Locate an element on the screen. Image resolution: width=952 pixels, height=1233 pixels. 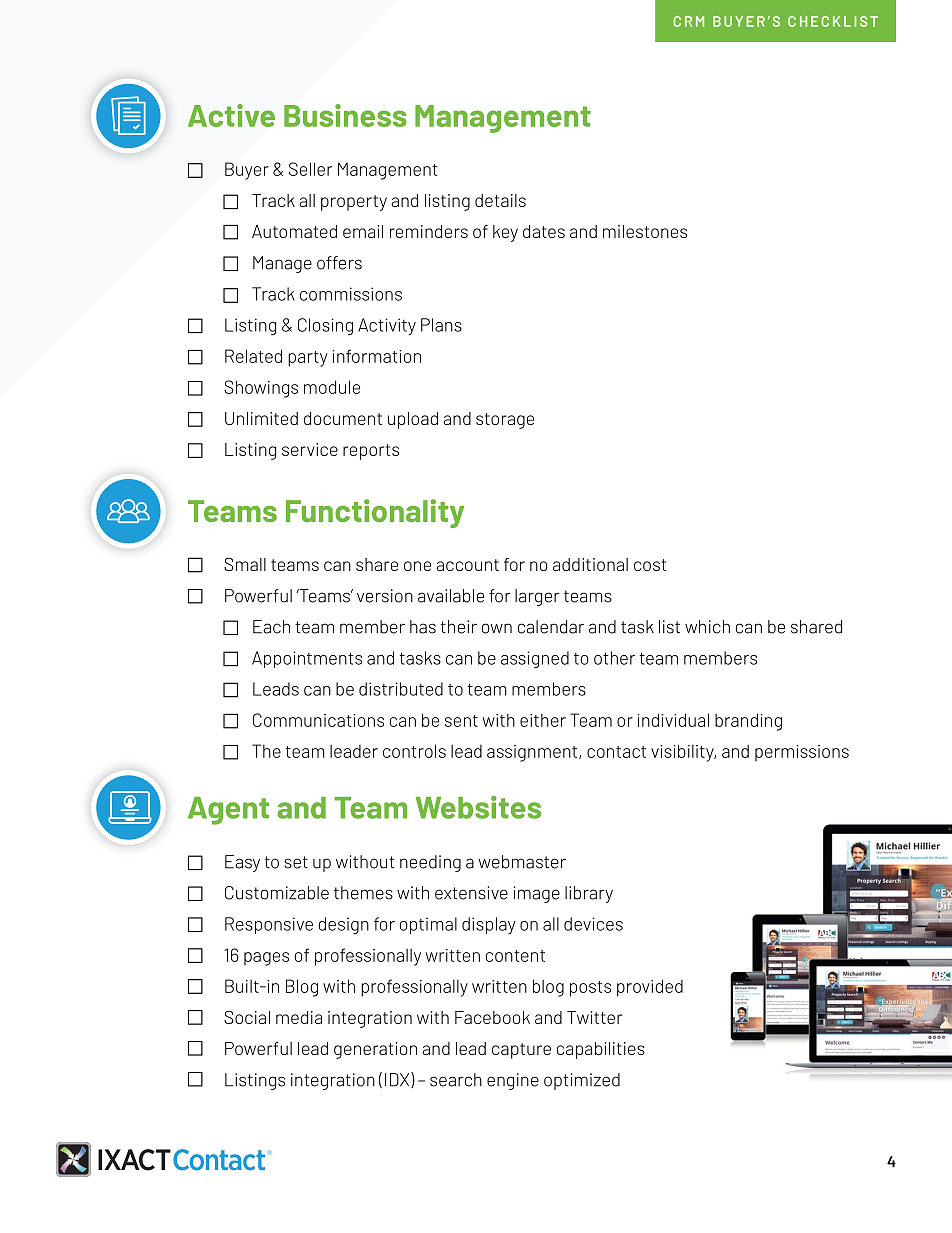
account is located at coordinates (467, 565).
